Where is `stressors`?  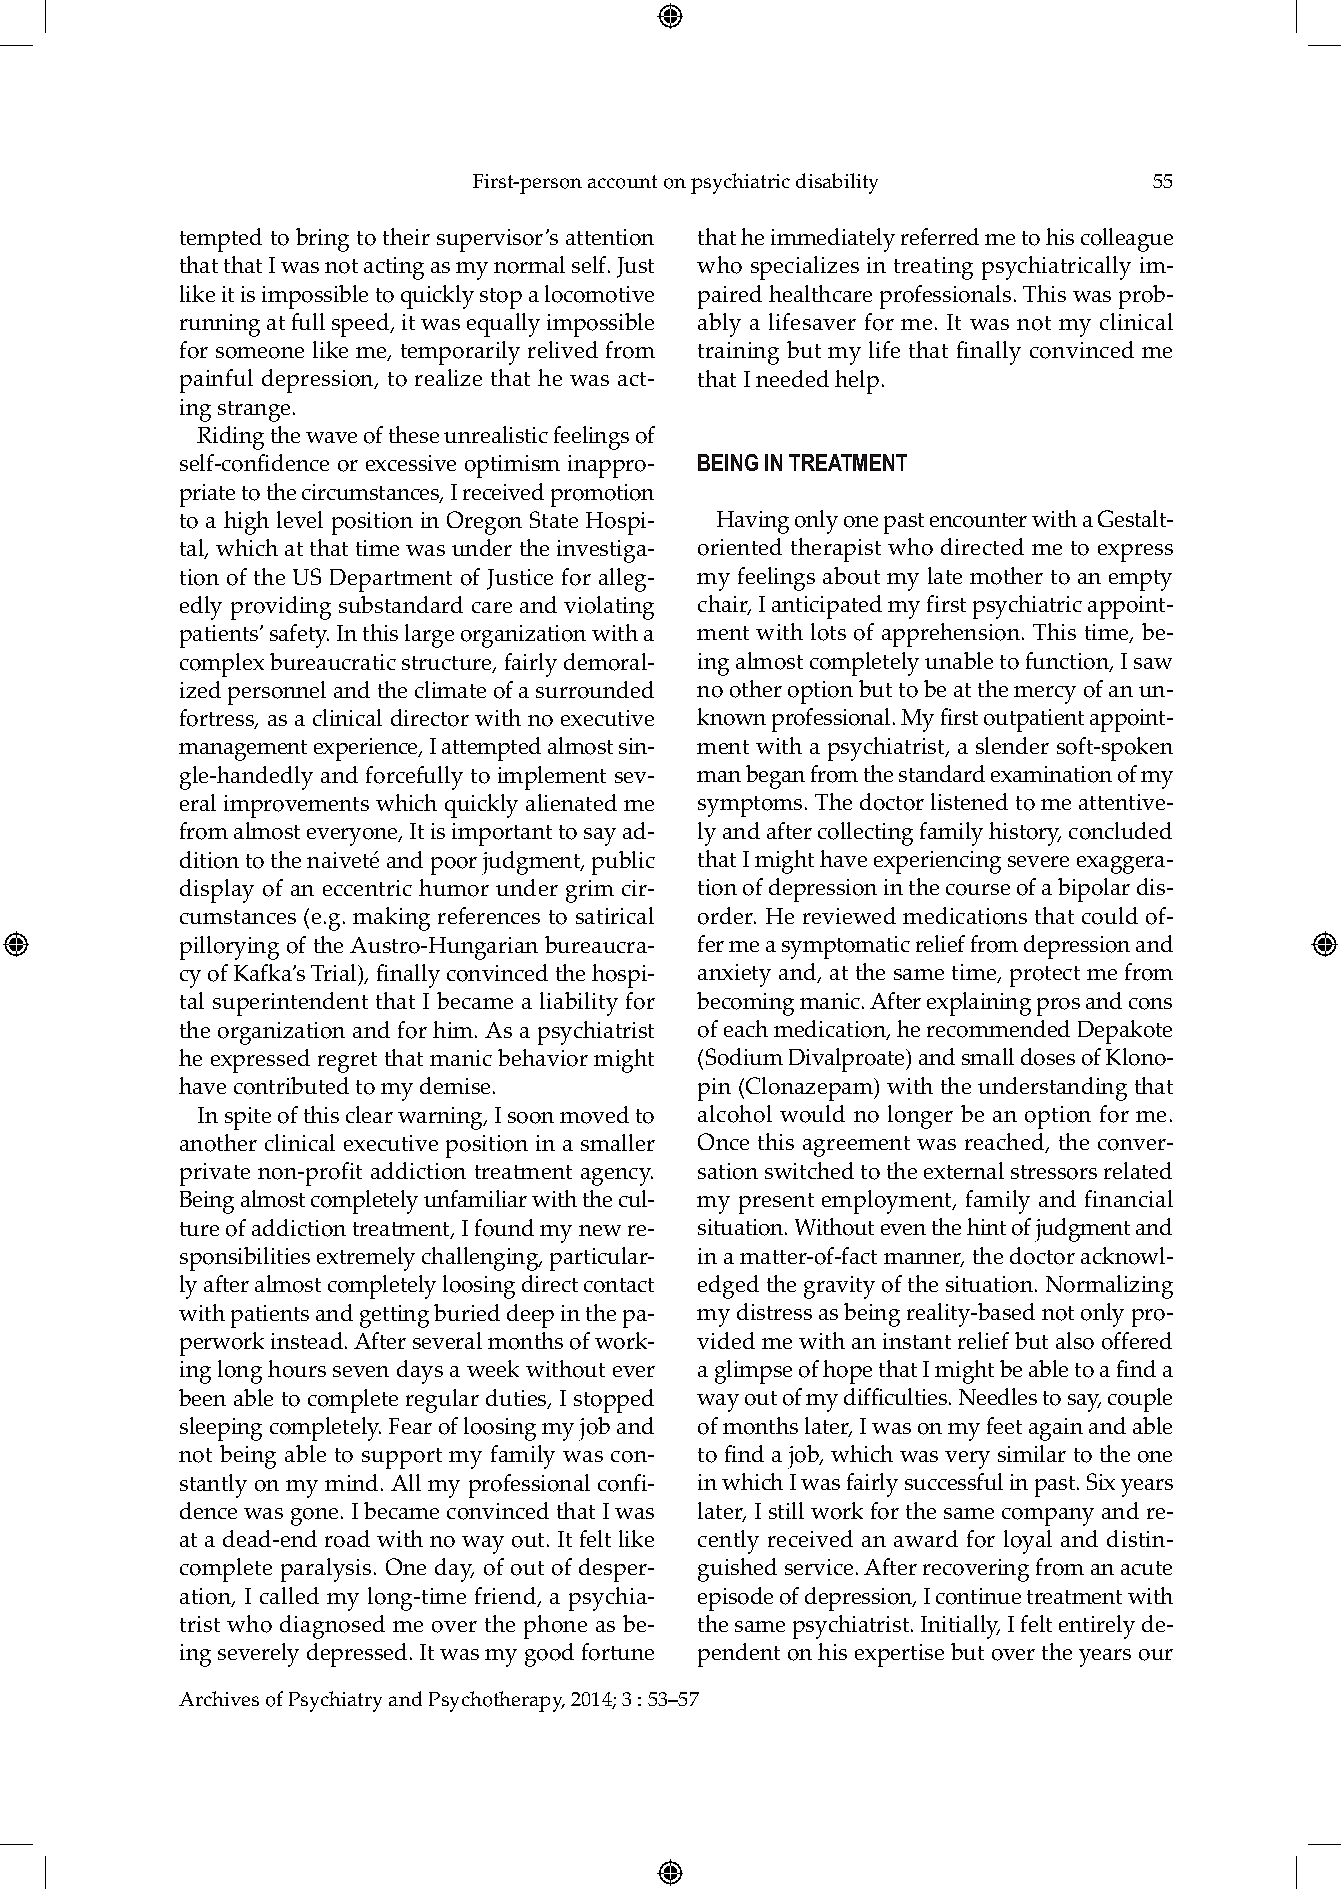 stressors is located at coordinates (1054, 1172).
